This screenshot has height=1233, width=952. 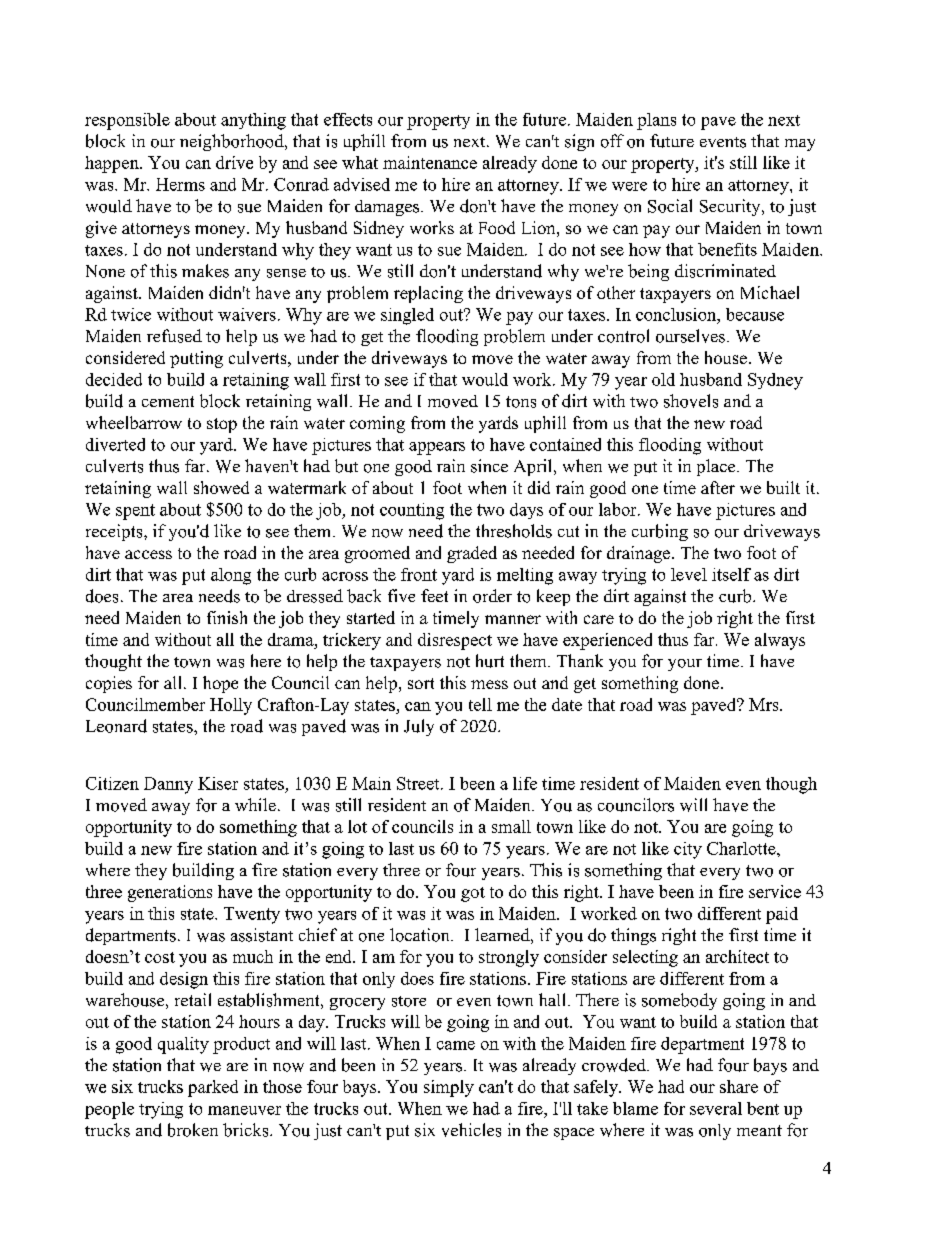 What do you see at coordinates (688, 850) in the screenshot?
I see `city` at bounding box center [688, 850].
